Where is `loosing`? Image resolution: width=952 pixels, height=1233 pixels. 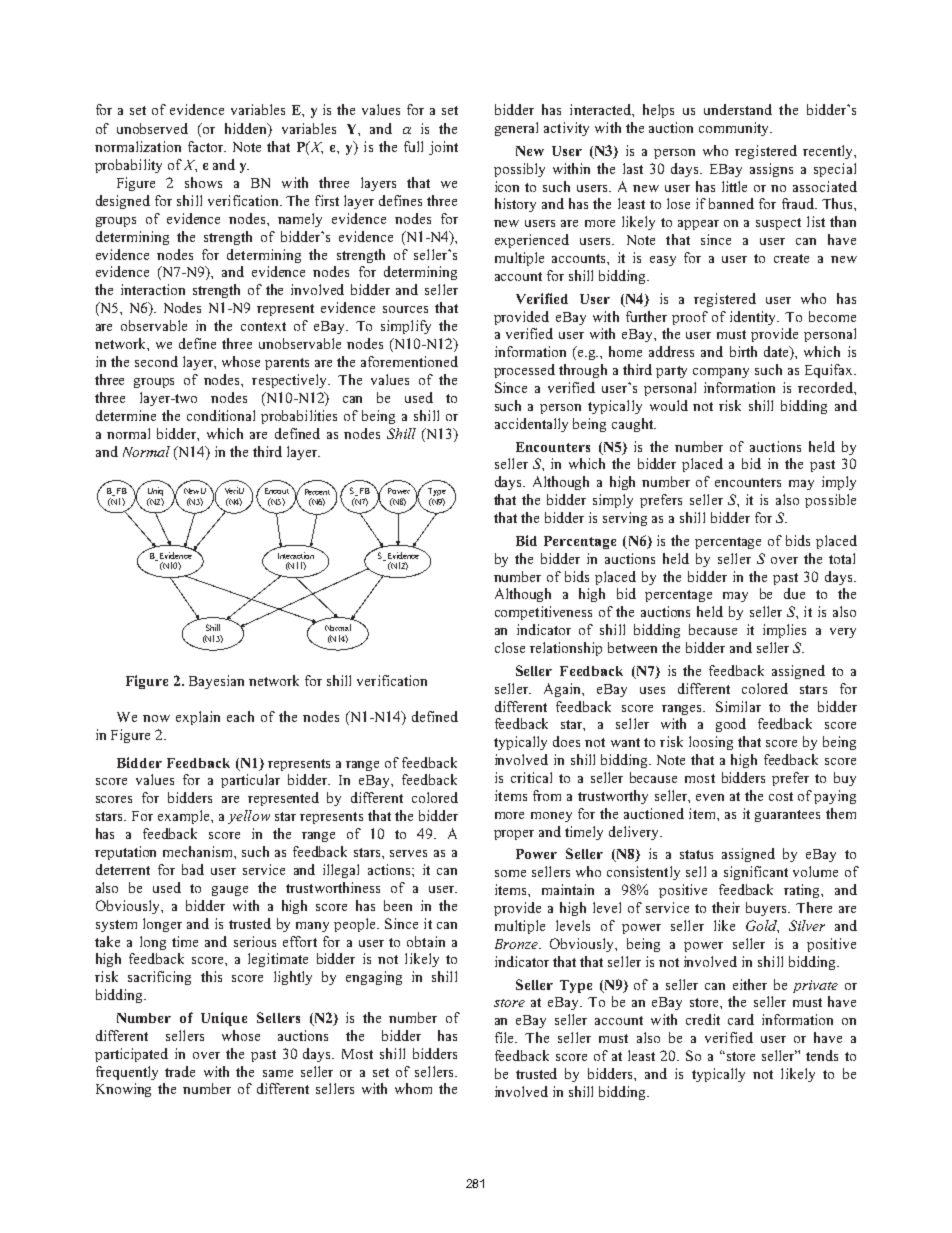 loosing is located at coordinates (711, 743).
